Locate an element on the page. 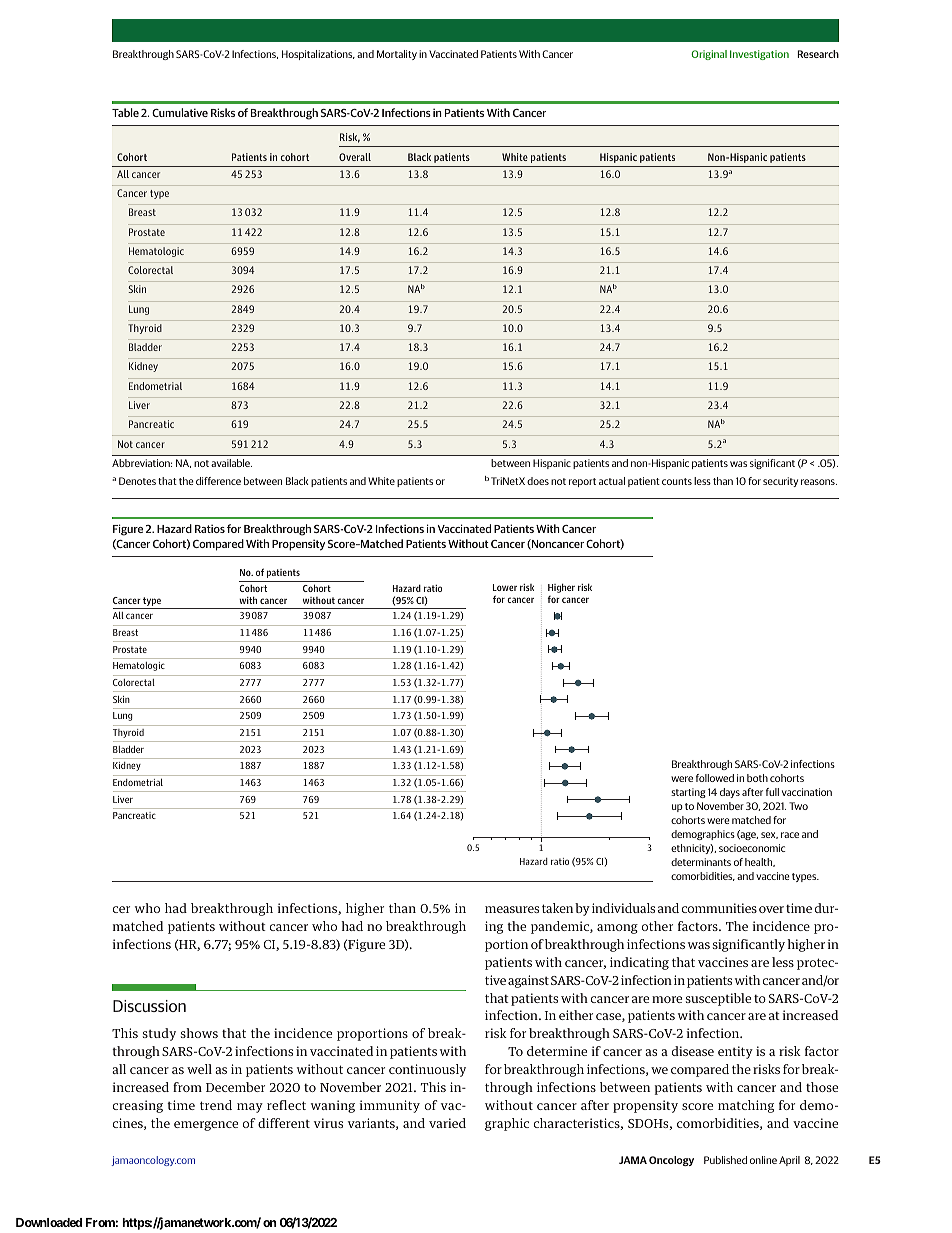 This page has width=952, height=1233. Denotes is located at coordinates (137, 481).
